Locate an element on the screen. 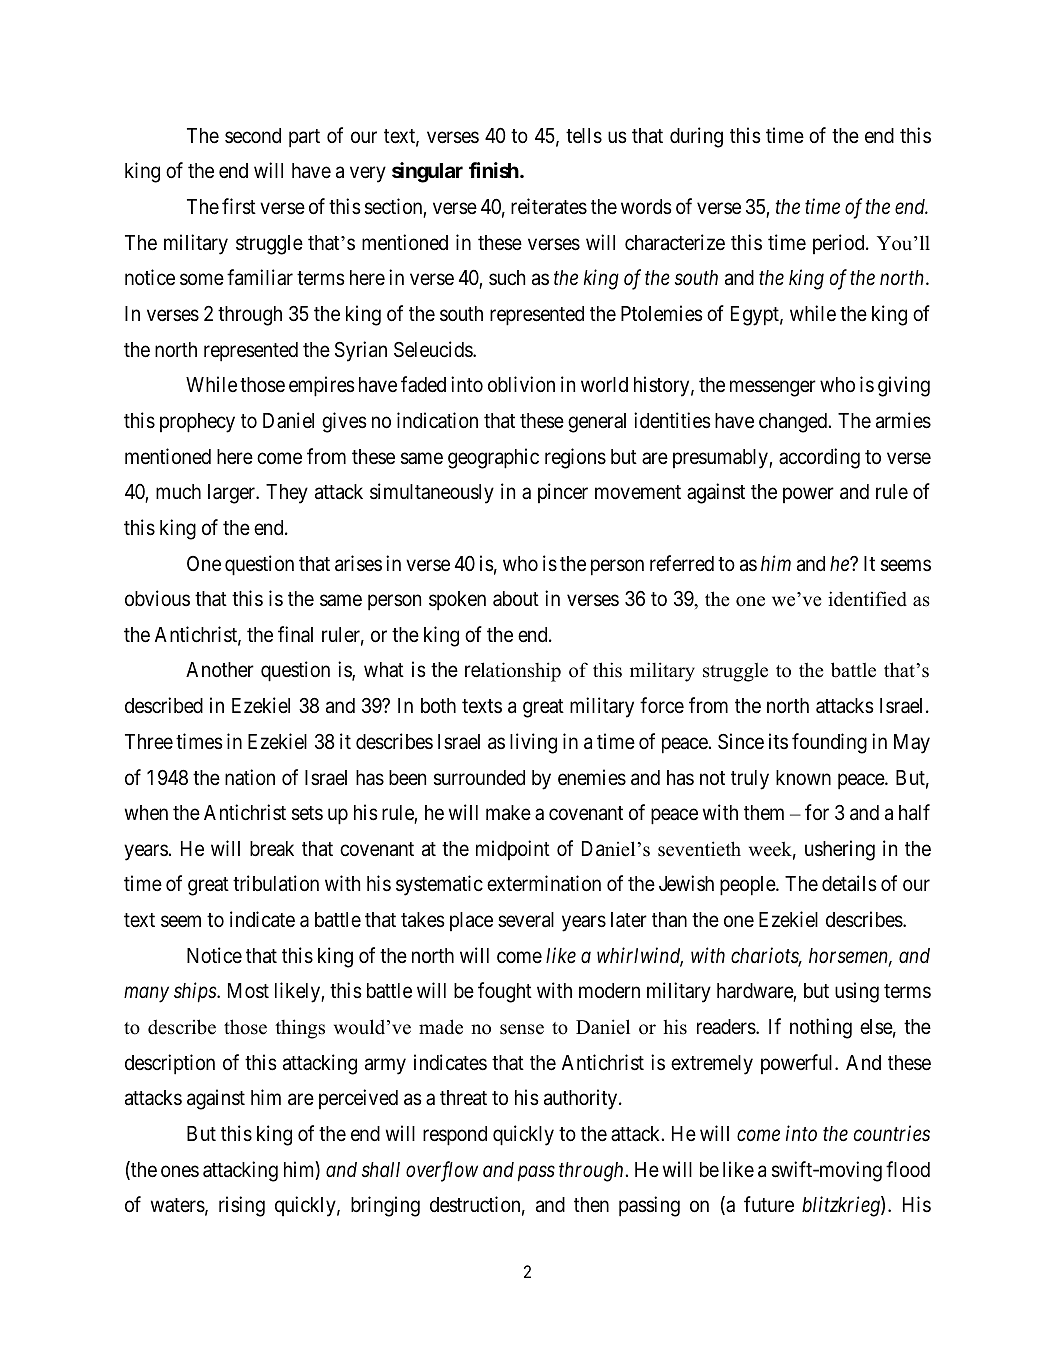 The width and height of the screenshot is (1054, 1364). midpoint is located at coordinates (513, 850).
